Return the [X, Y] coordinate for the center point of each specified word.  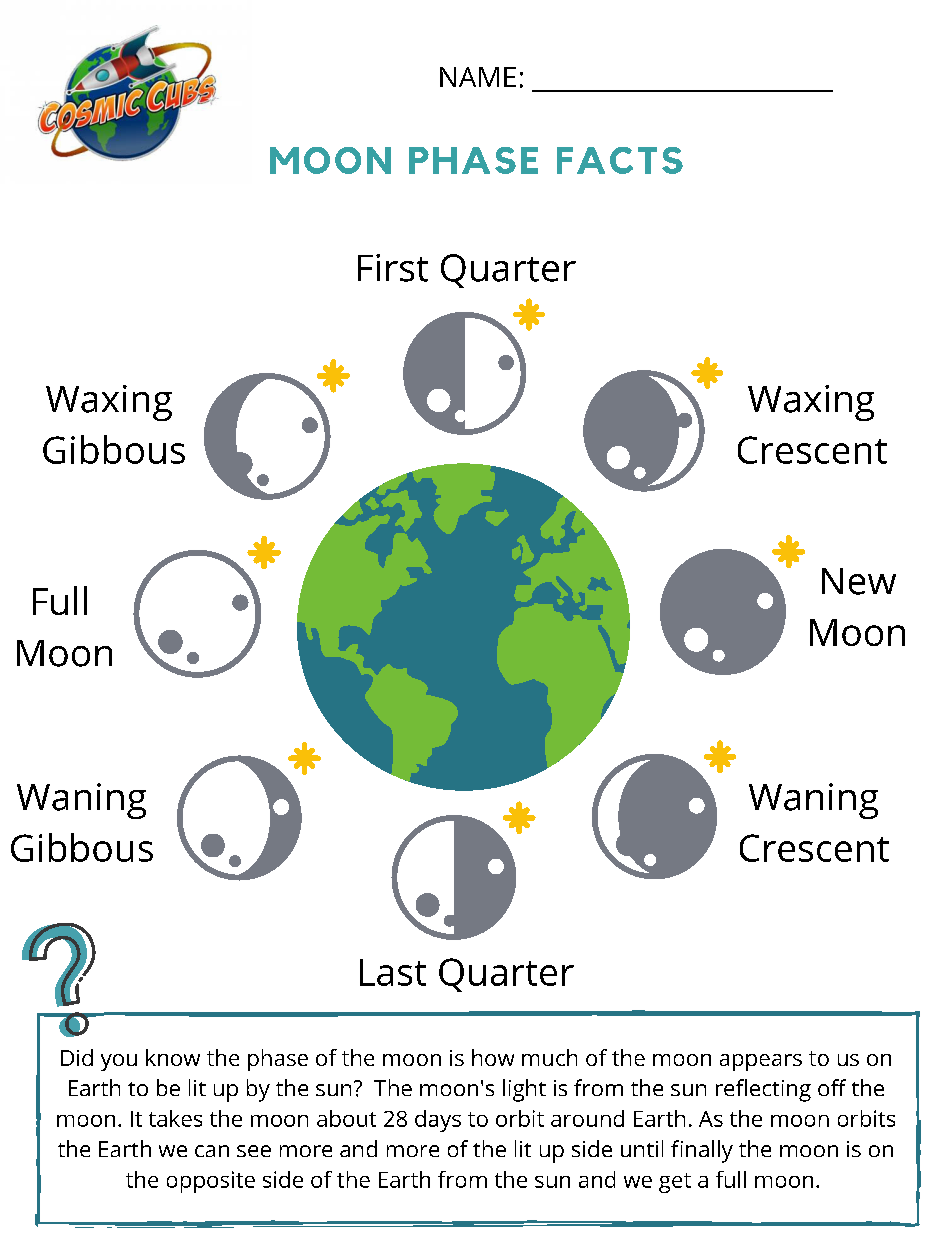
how [493, 1057]
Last [393, 972]
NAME [478, 77]
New [859, 581]
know [173, 1057]
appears [761, 1062]
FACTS [620, 160]
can [212, 1151]
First [393, 268]
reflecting [763, 1090]
